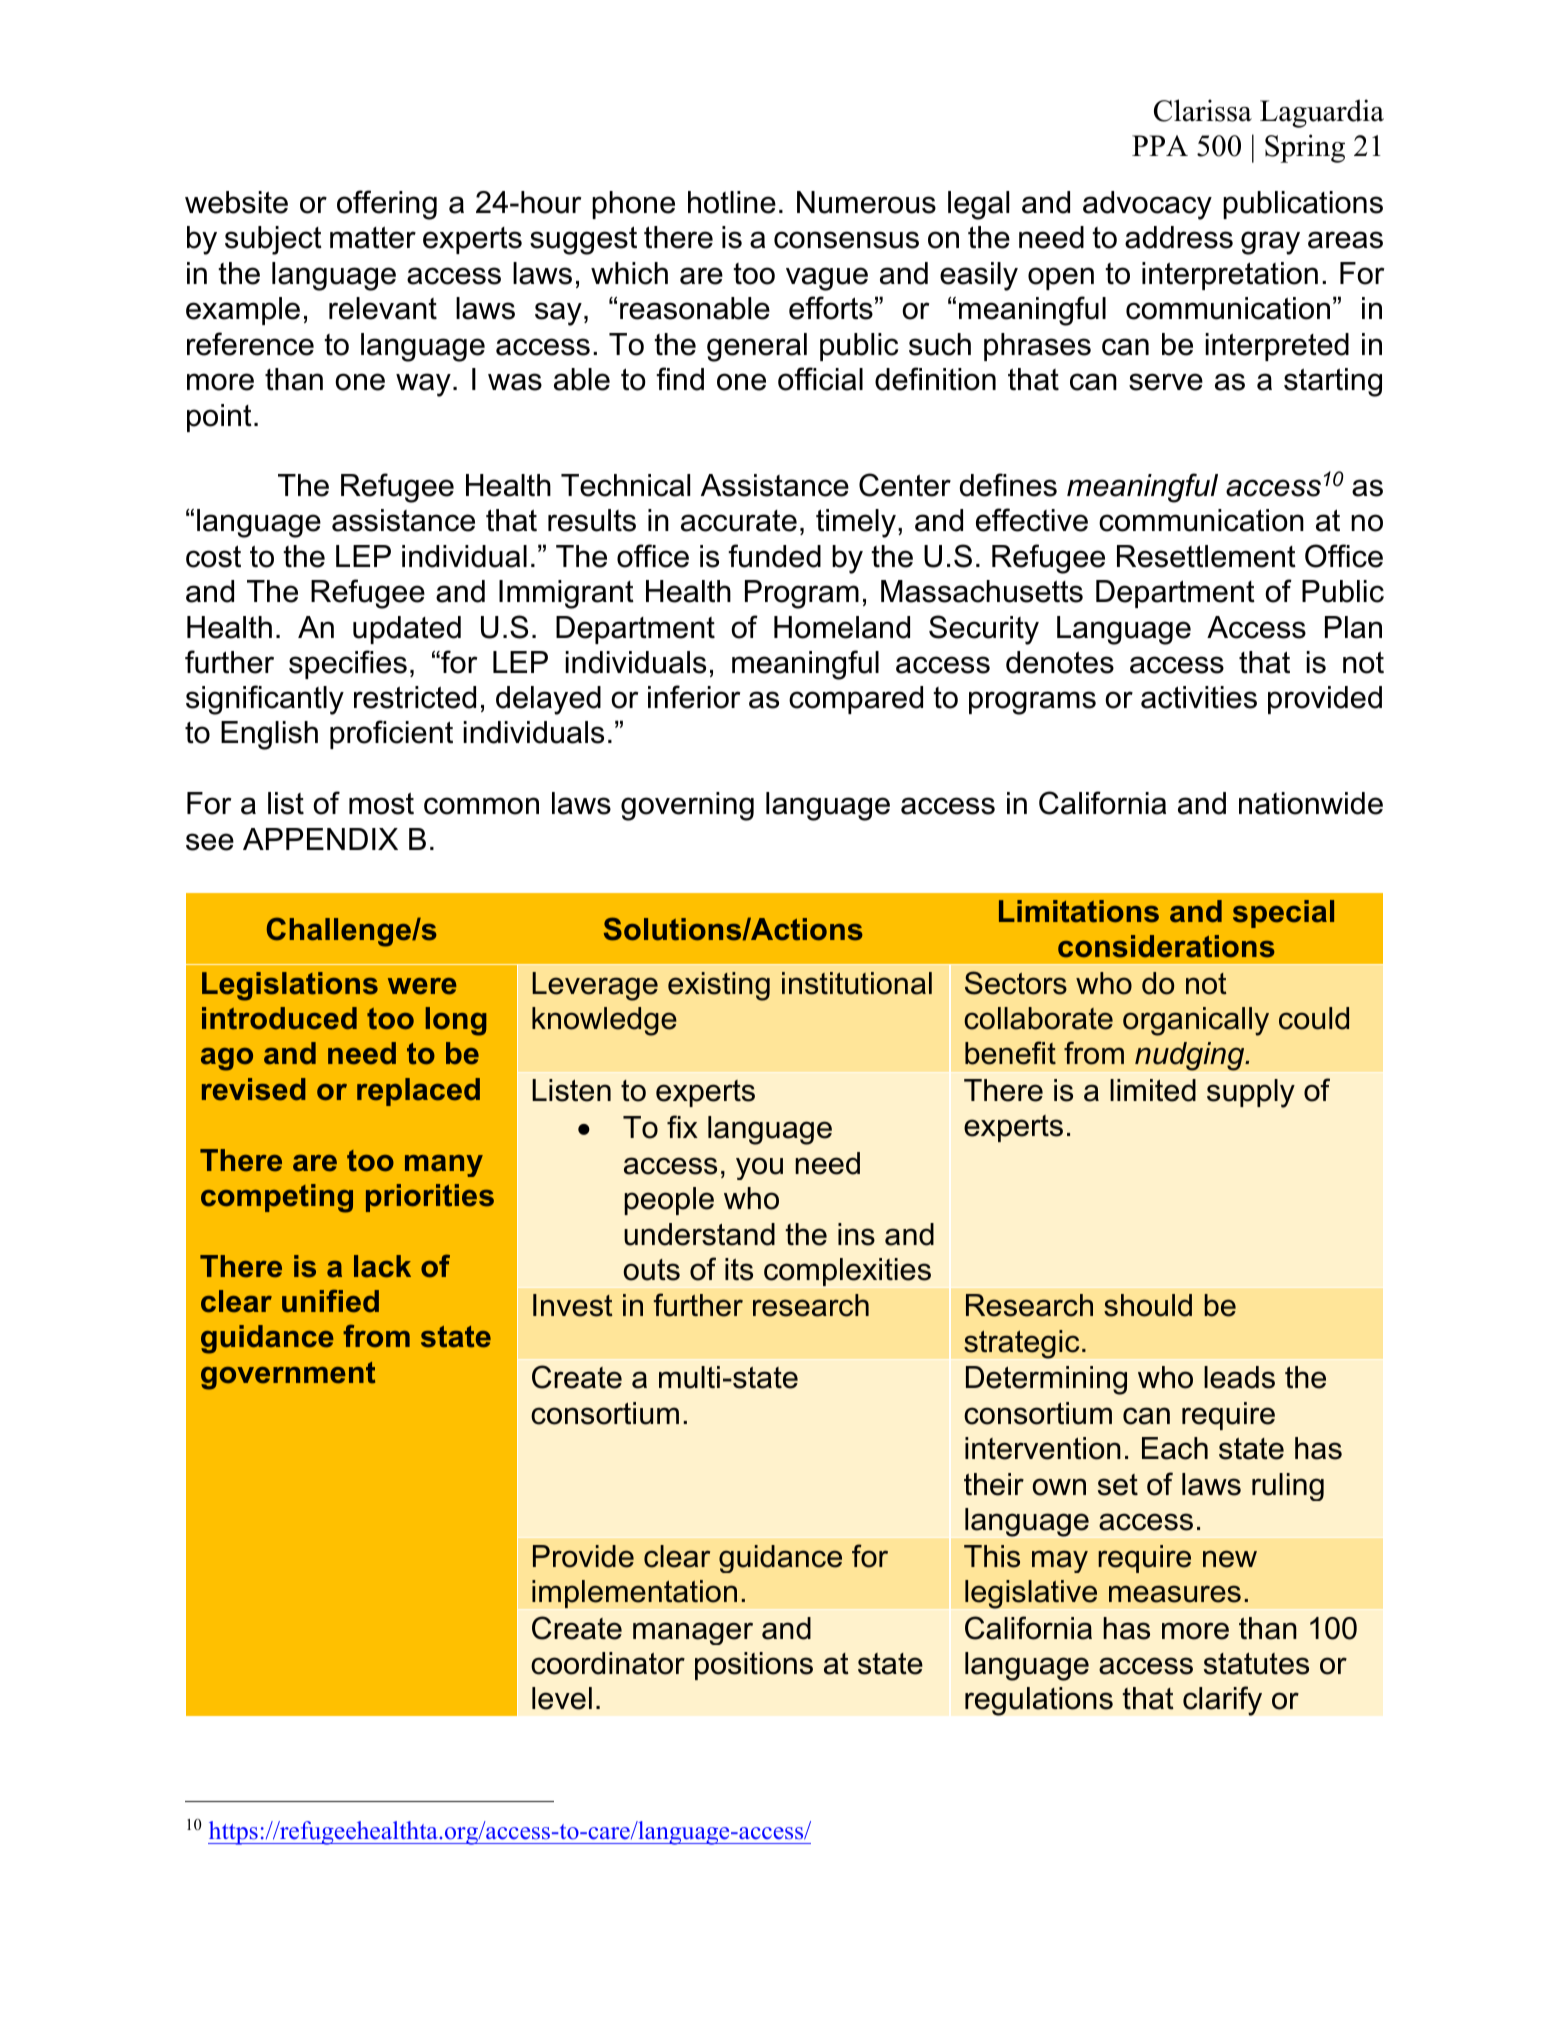  Describe the element at coordinates (277, 1198) in the screenshot. I see `competing` at that location.
